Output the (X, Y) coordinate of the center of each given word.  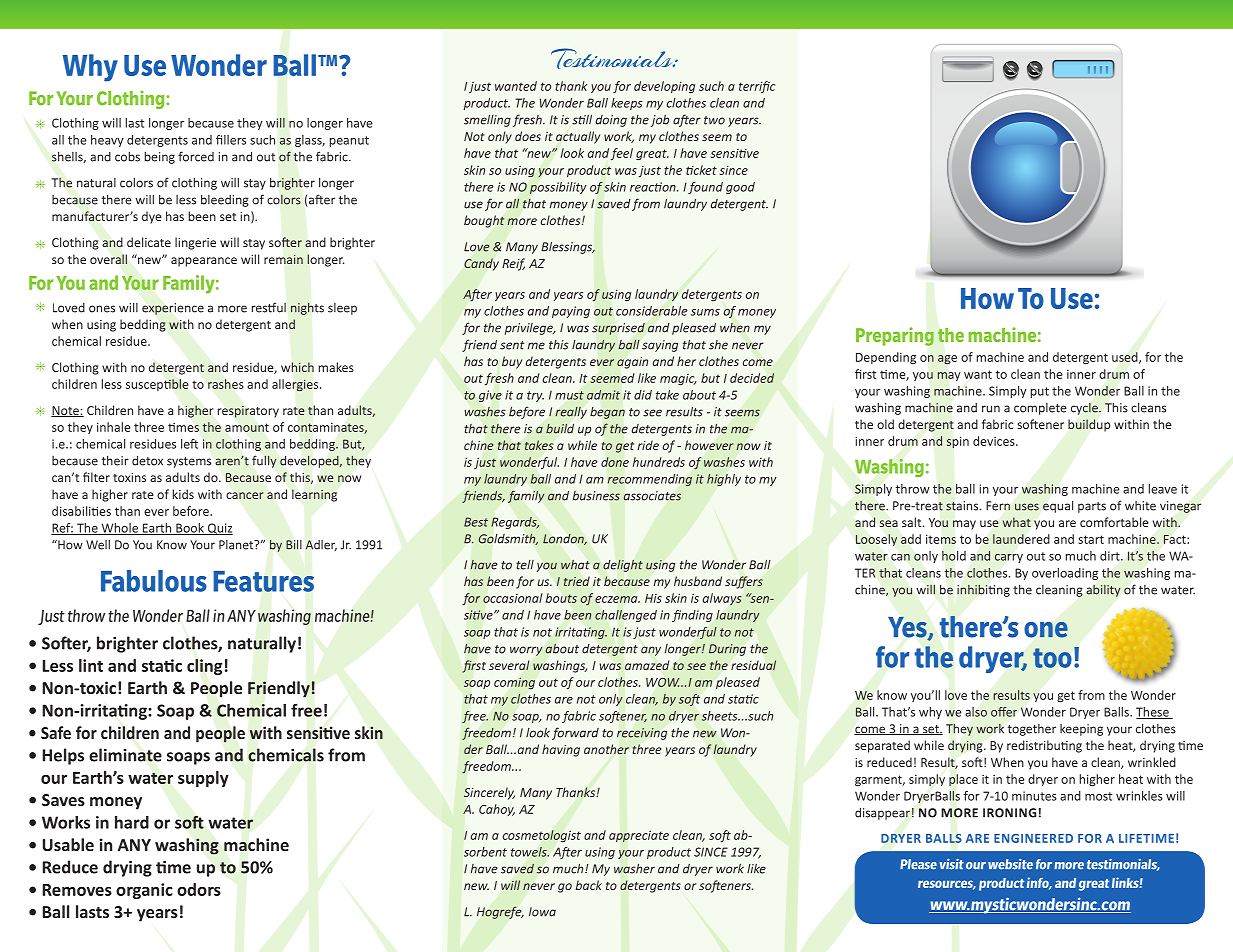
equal (1058, 506)
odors (199, 889)
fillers (231, 140)
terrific (757, 87)
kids (183, 494)
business (596, 496)
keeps (627, 104)
